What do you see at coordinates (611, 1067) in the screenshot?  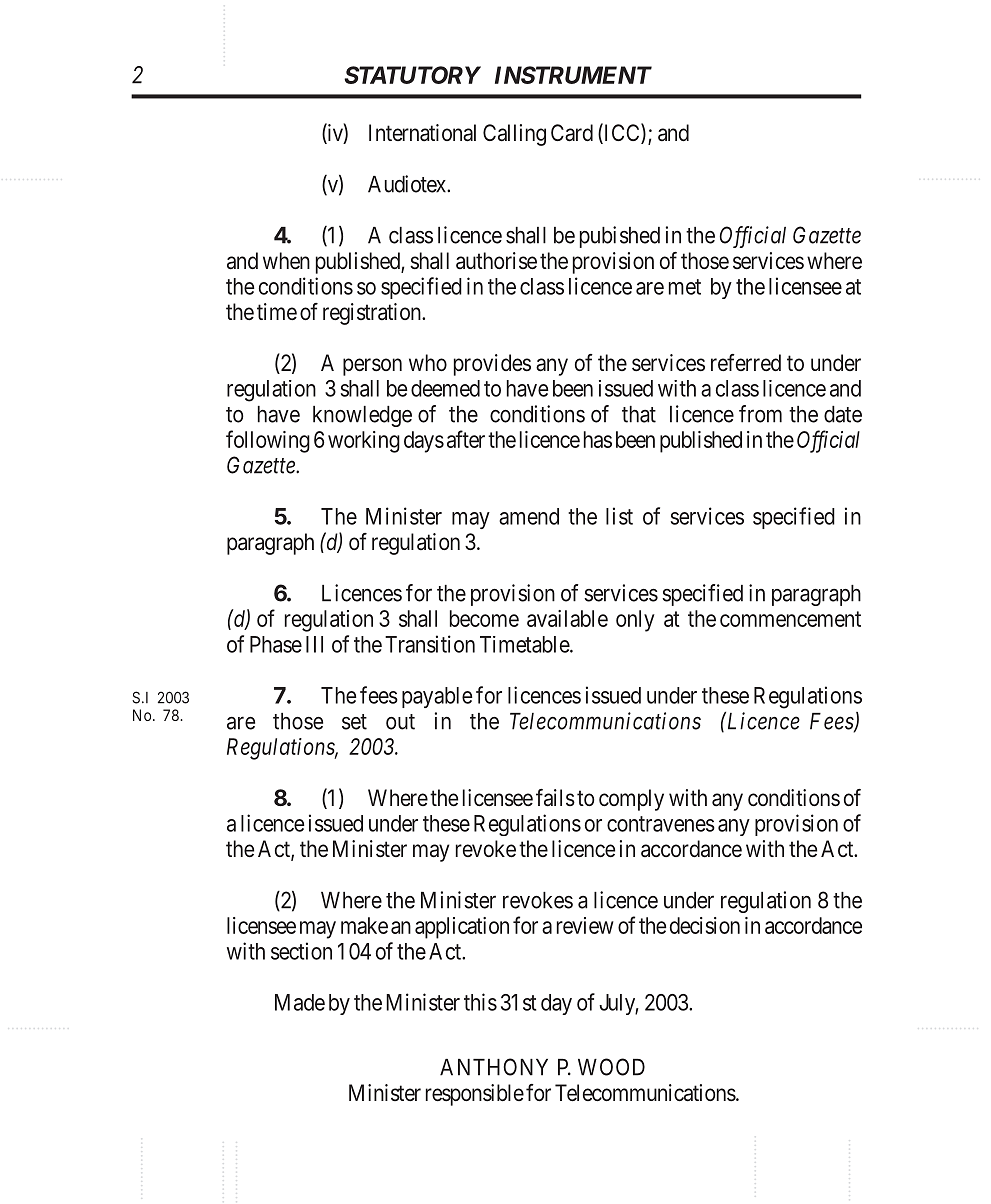 I see `WOOD` at bounding box center [611, 1067].
